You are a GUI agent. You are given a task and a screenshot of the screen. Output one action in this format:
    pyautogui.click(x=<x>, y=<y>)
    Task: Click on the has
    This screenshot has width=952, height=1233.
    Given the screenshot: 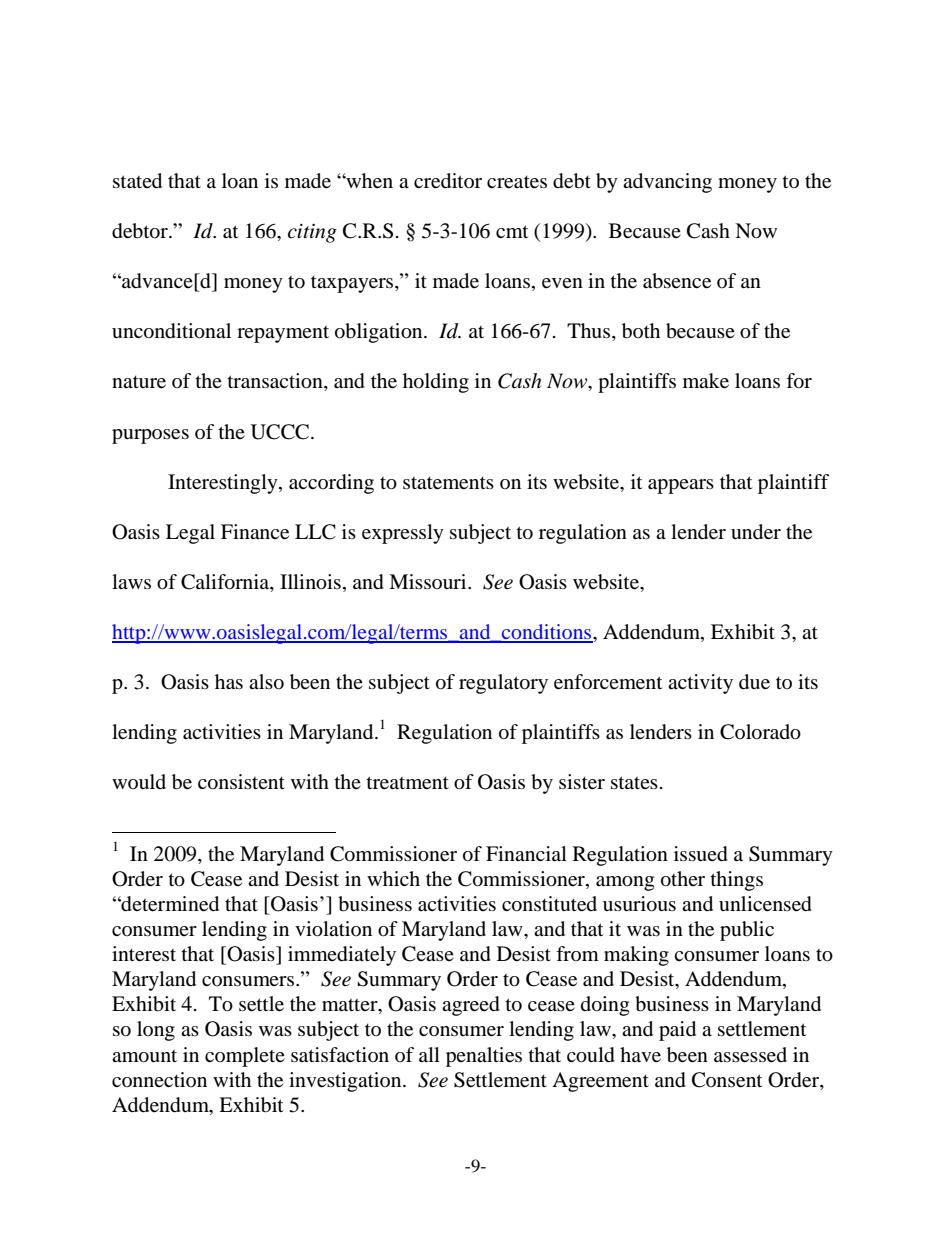 What is the action you would take?
    pyautogui.click(x=229, y=682)
